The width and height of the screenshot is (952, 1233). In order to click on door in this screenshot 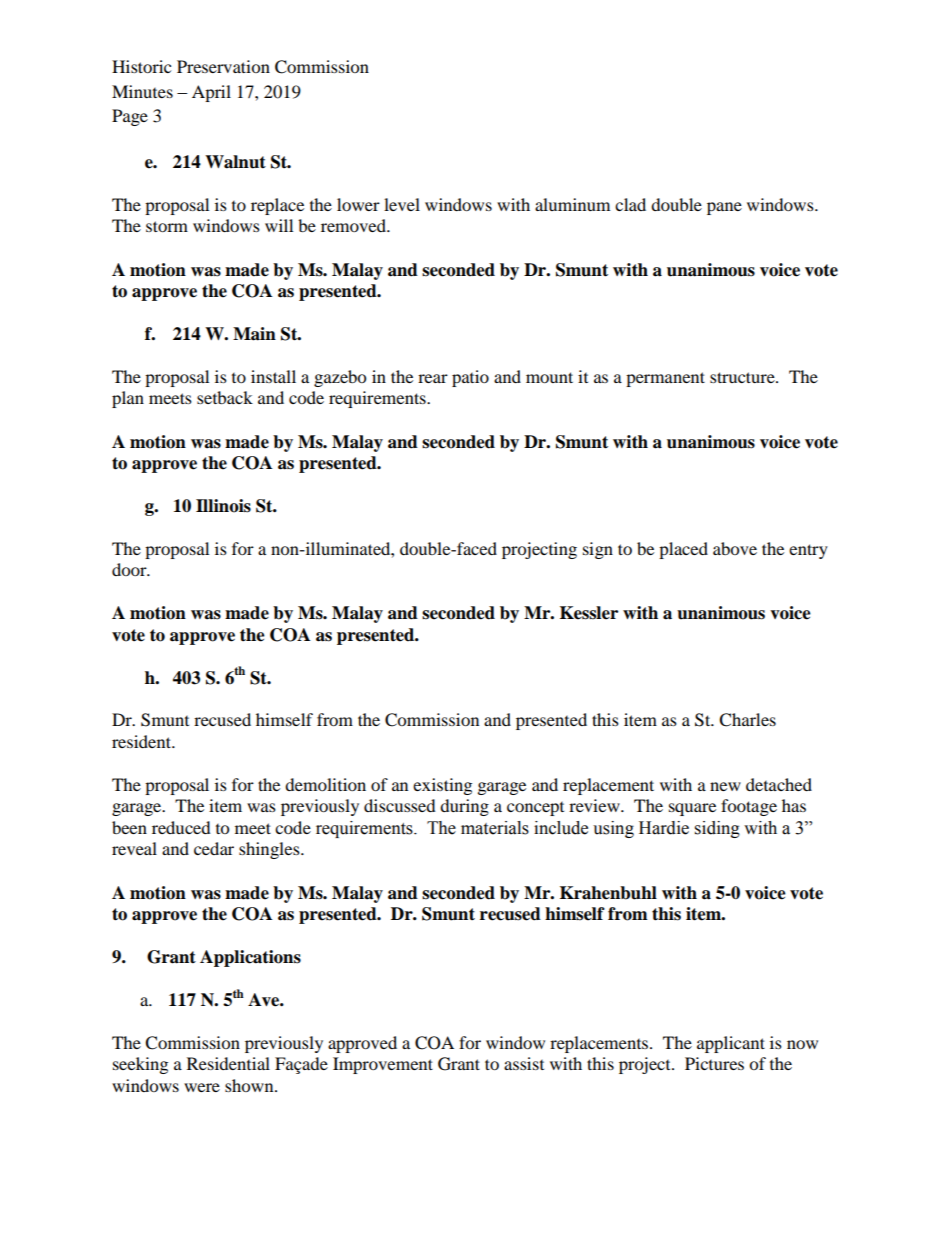, I will do `click(130, 569)`.
